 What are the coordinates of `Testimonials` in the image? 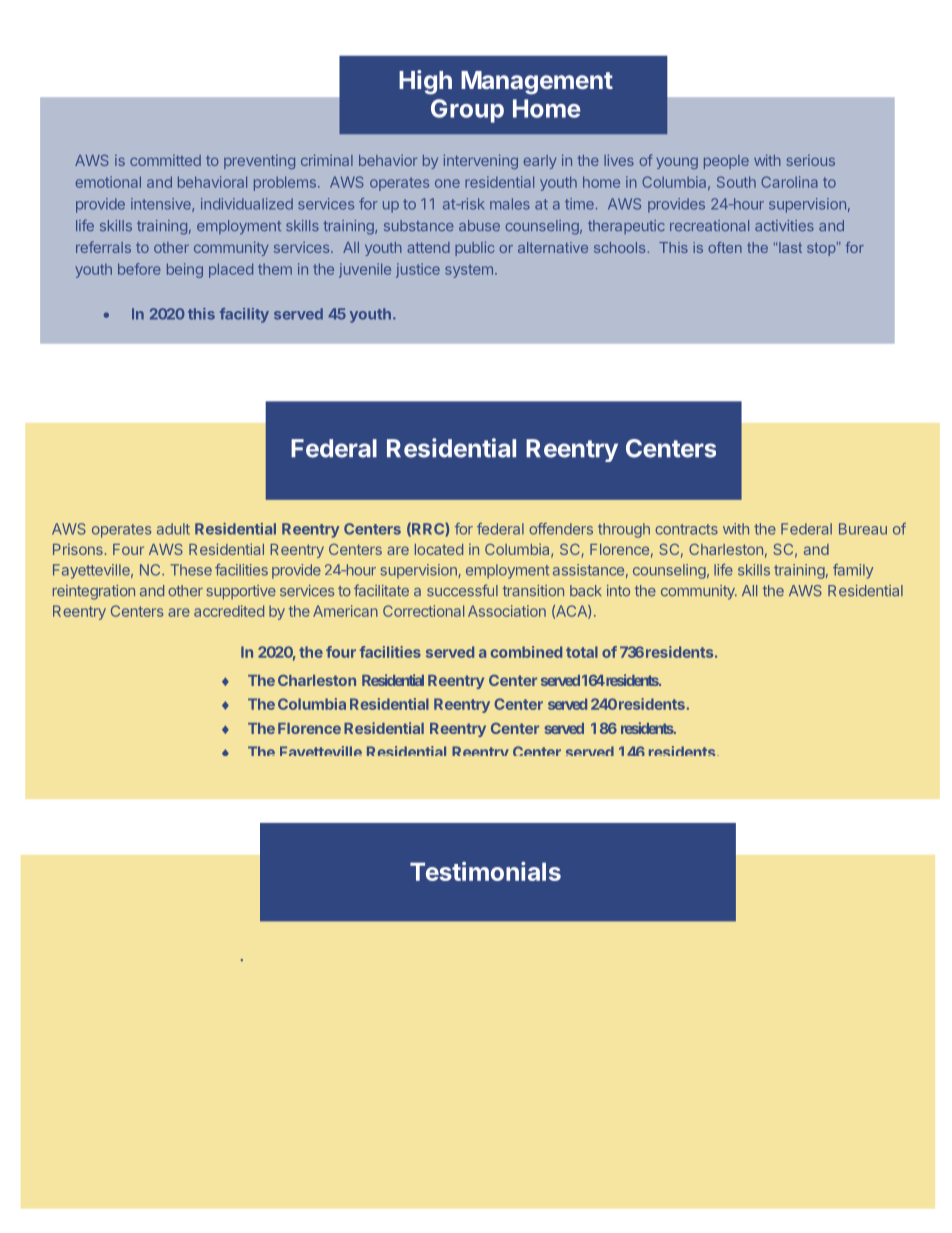 It's located at (485, 871).
